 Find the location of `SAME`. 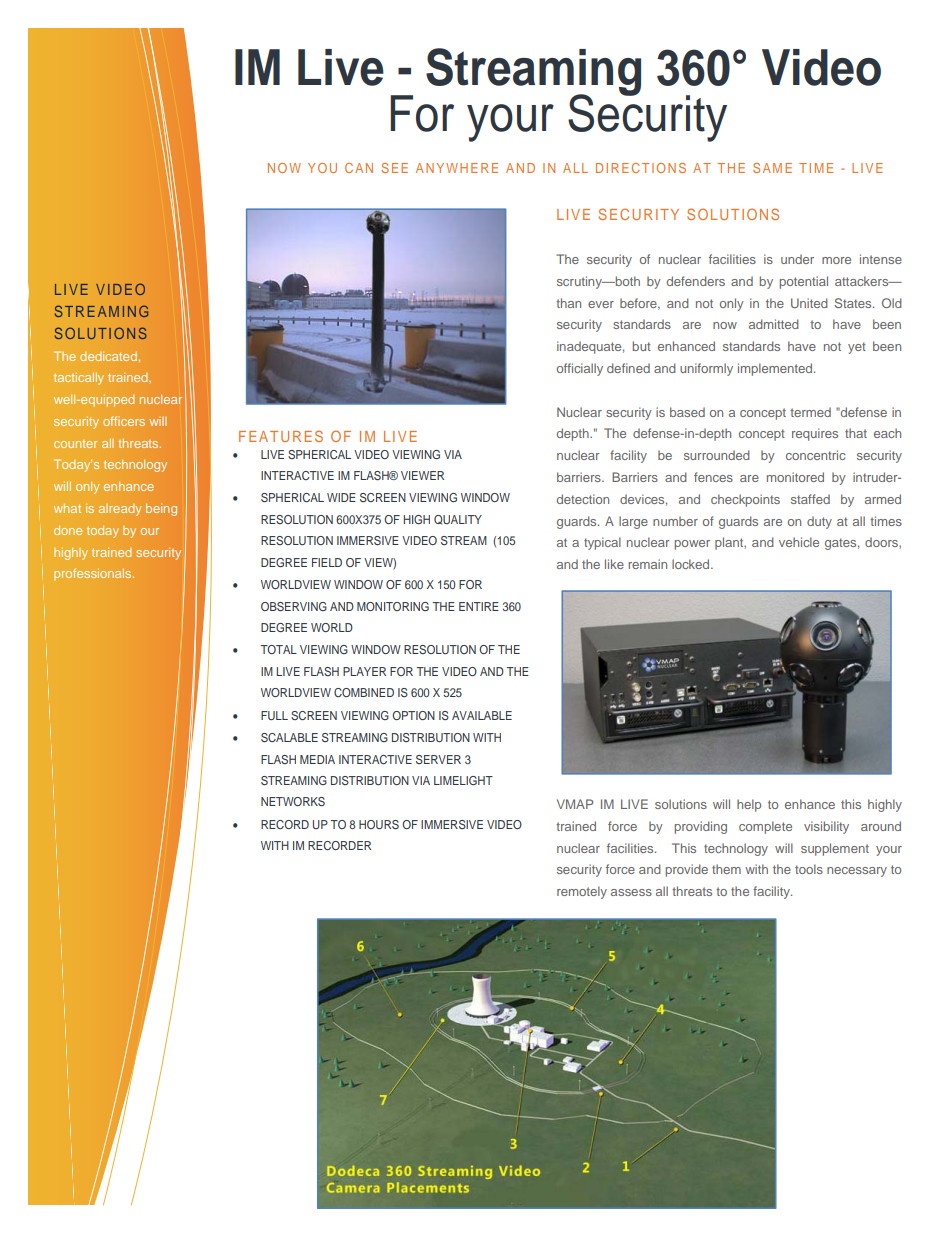

SAME is located at coordinates (772, 168).
